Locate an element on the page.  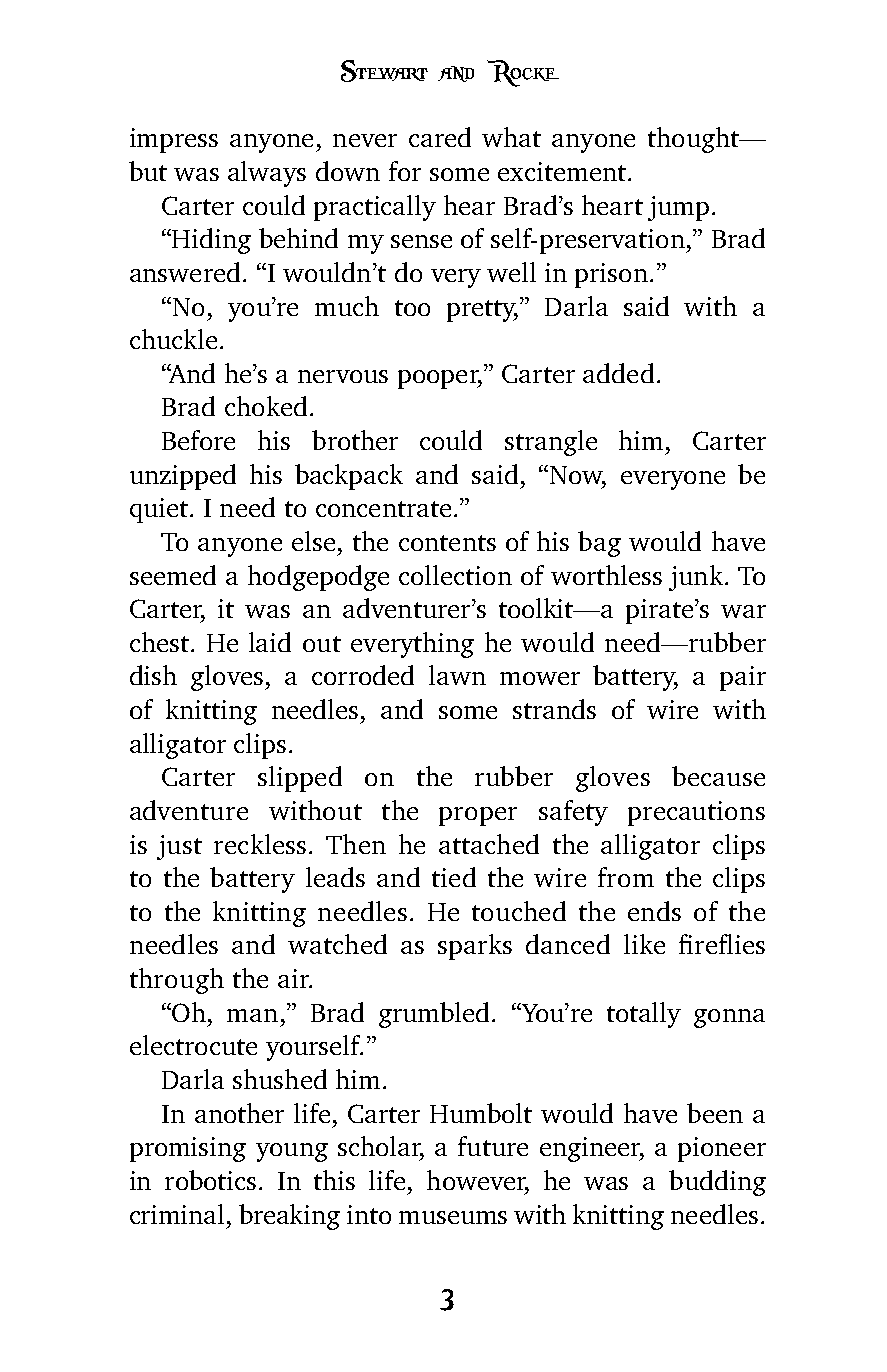
cared is located at coordinates (440, 137).
